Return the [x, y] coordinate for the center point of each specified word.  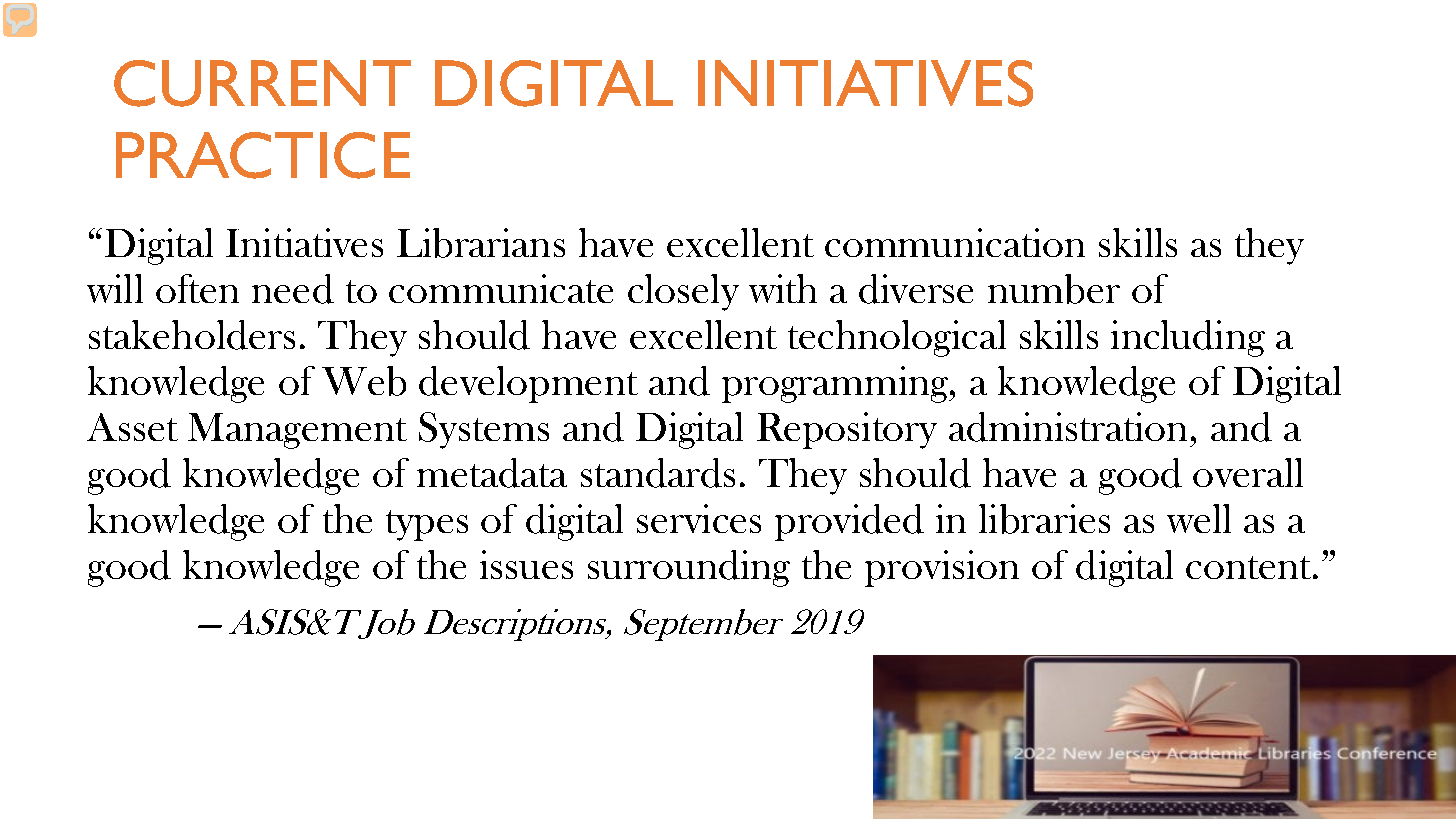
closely [683, 292]
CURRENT [262, 83]
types [427, 525]
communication [955, 242]
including [1188, 338]
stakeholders [192, 335]
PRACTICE [263, 155]
